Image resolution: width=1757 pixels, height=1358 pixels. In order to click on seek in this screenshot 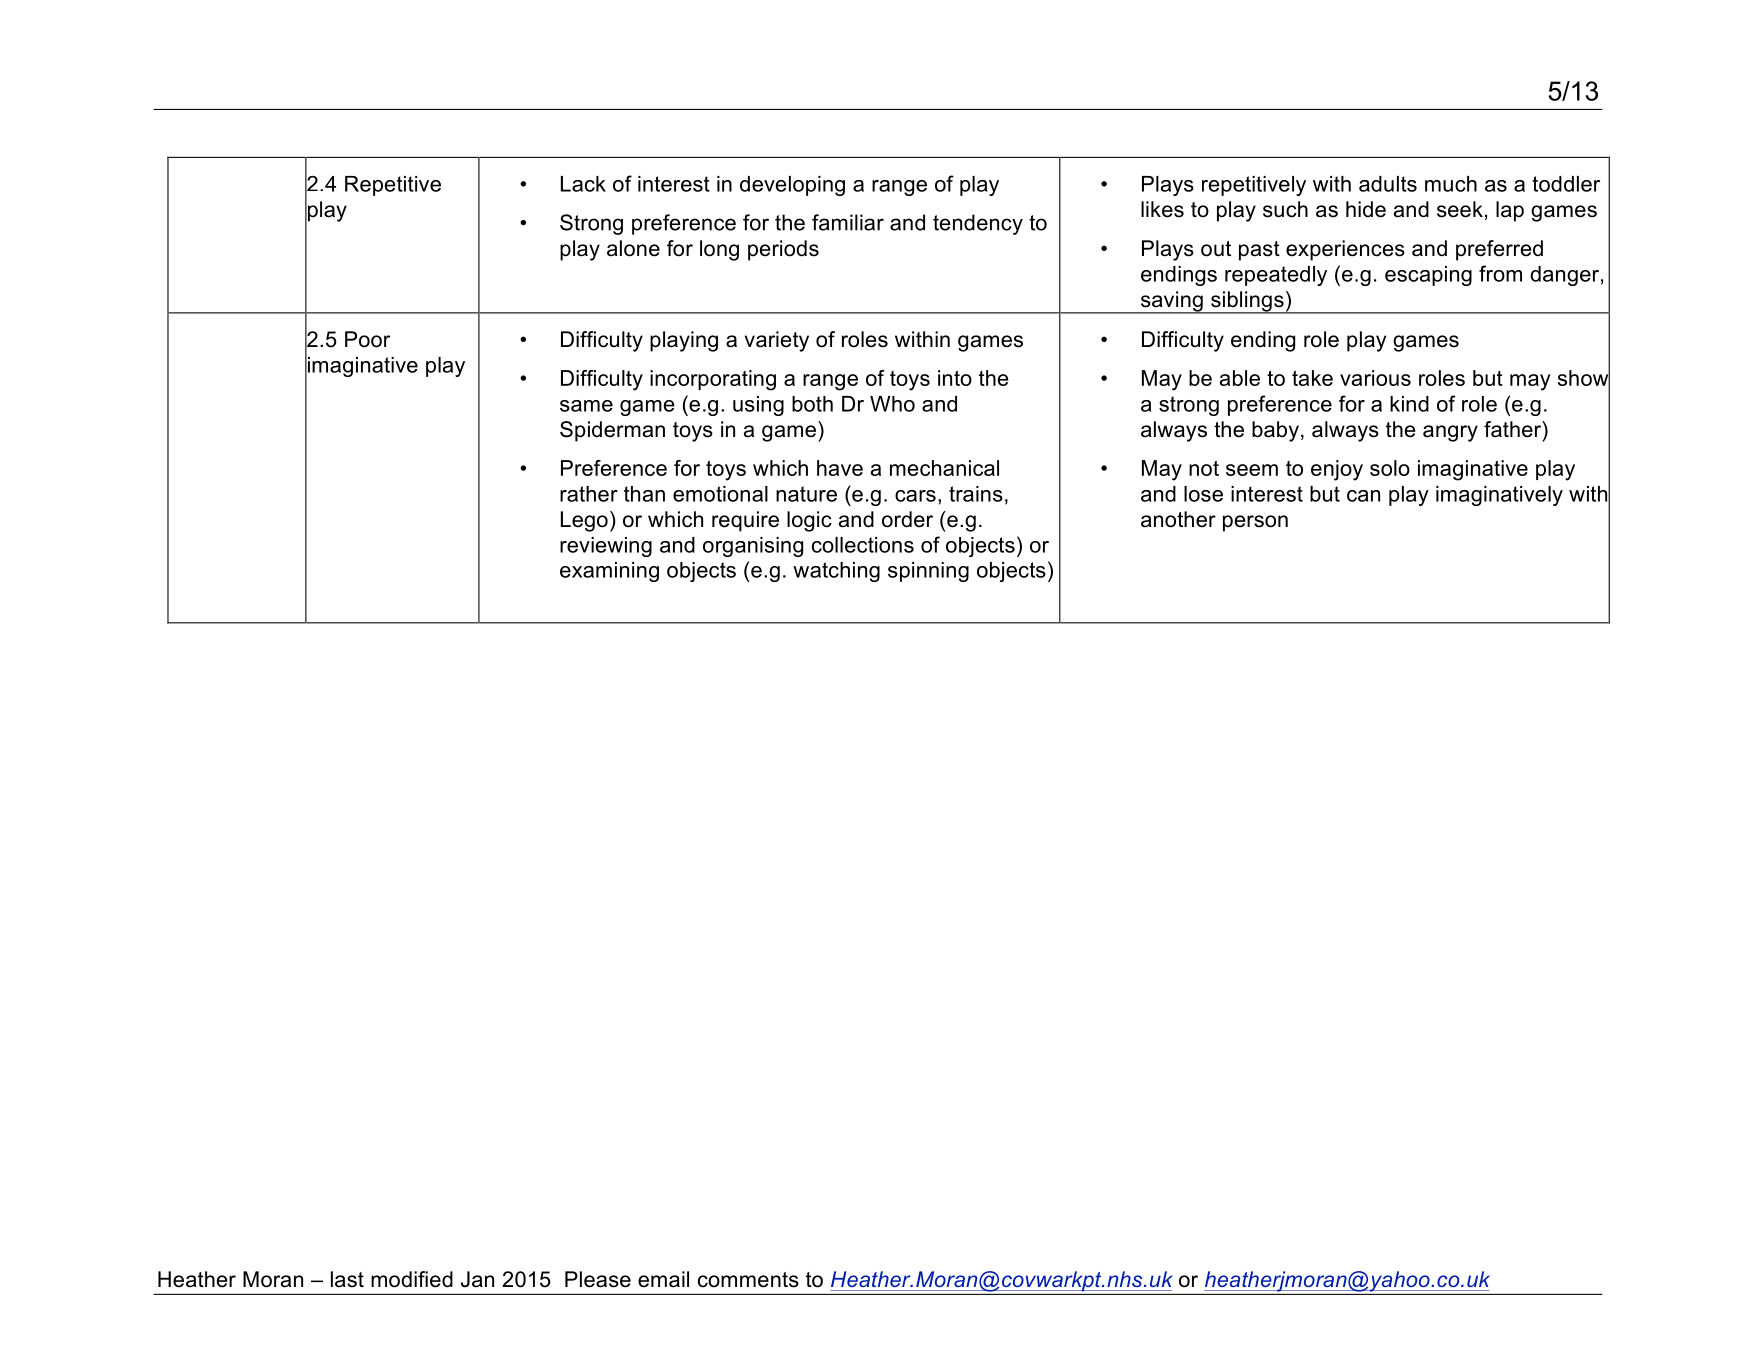, I will do `click(1460, 209)`.
